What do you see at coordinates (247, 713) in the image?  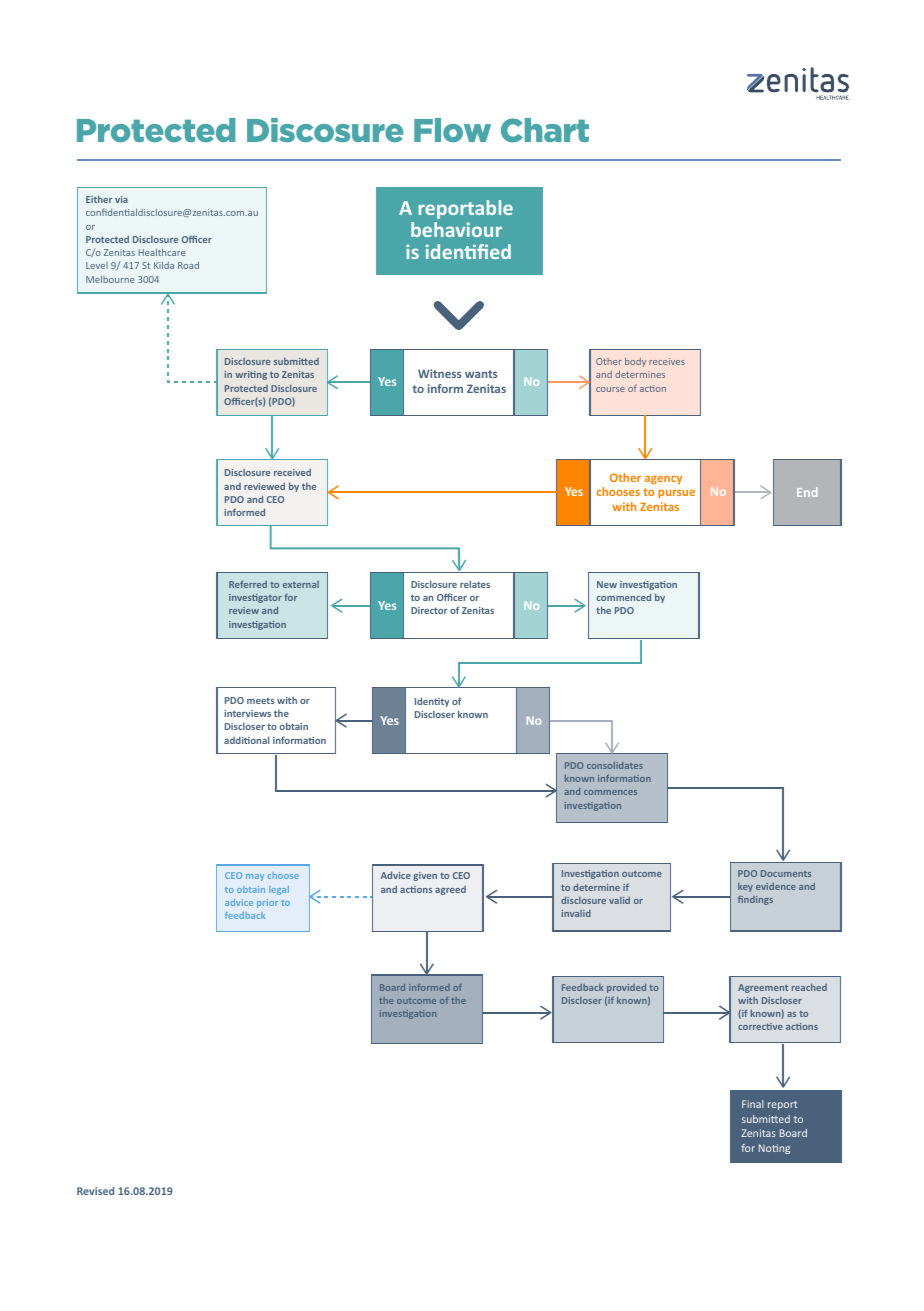 I see `interviews` at bounding box center [247, 713].
